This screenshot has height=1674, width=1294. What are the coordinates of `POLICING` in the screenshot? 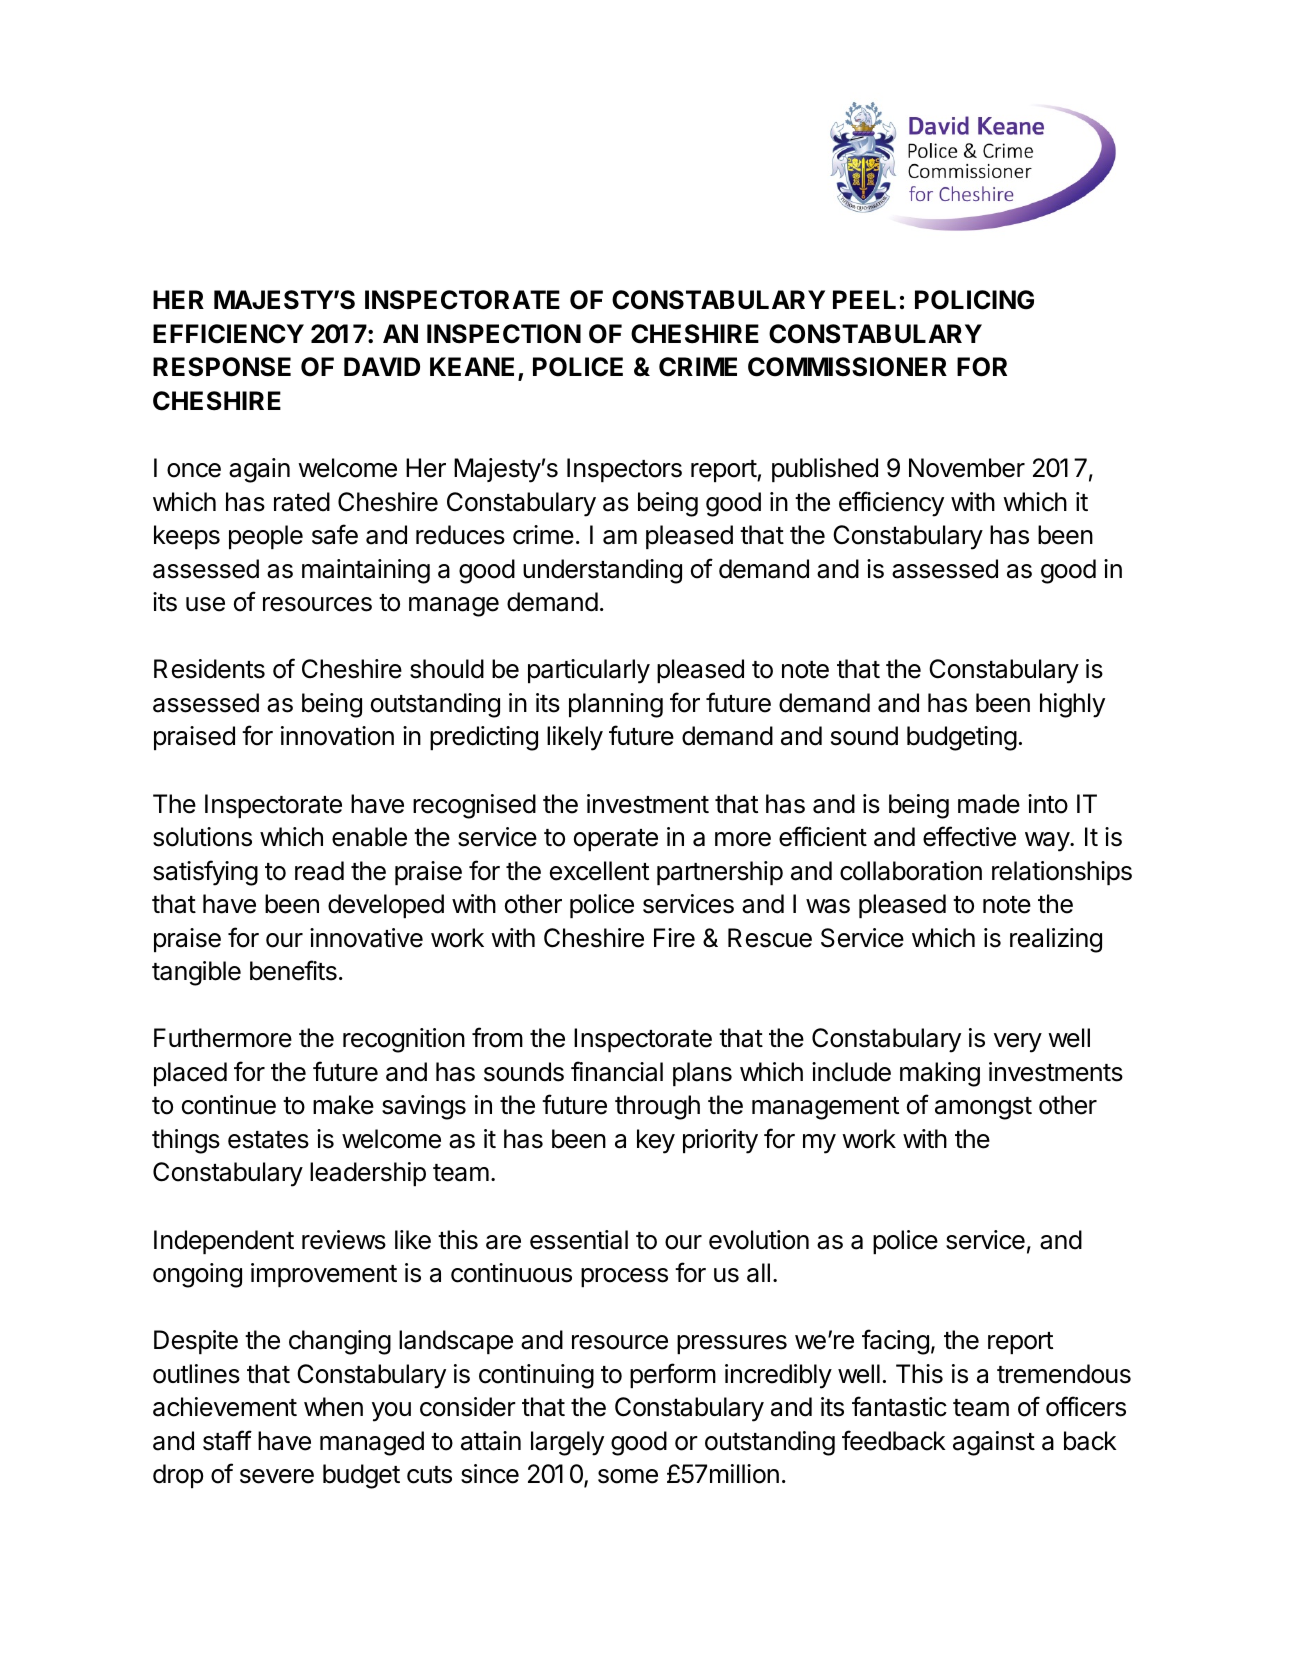 It's located at (974, 300).
